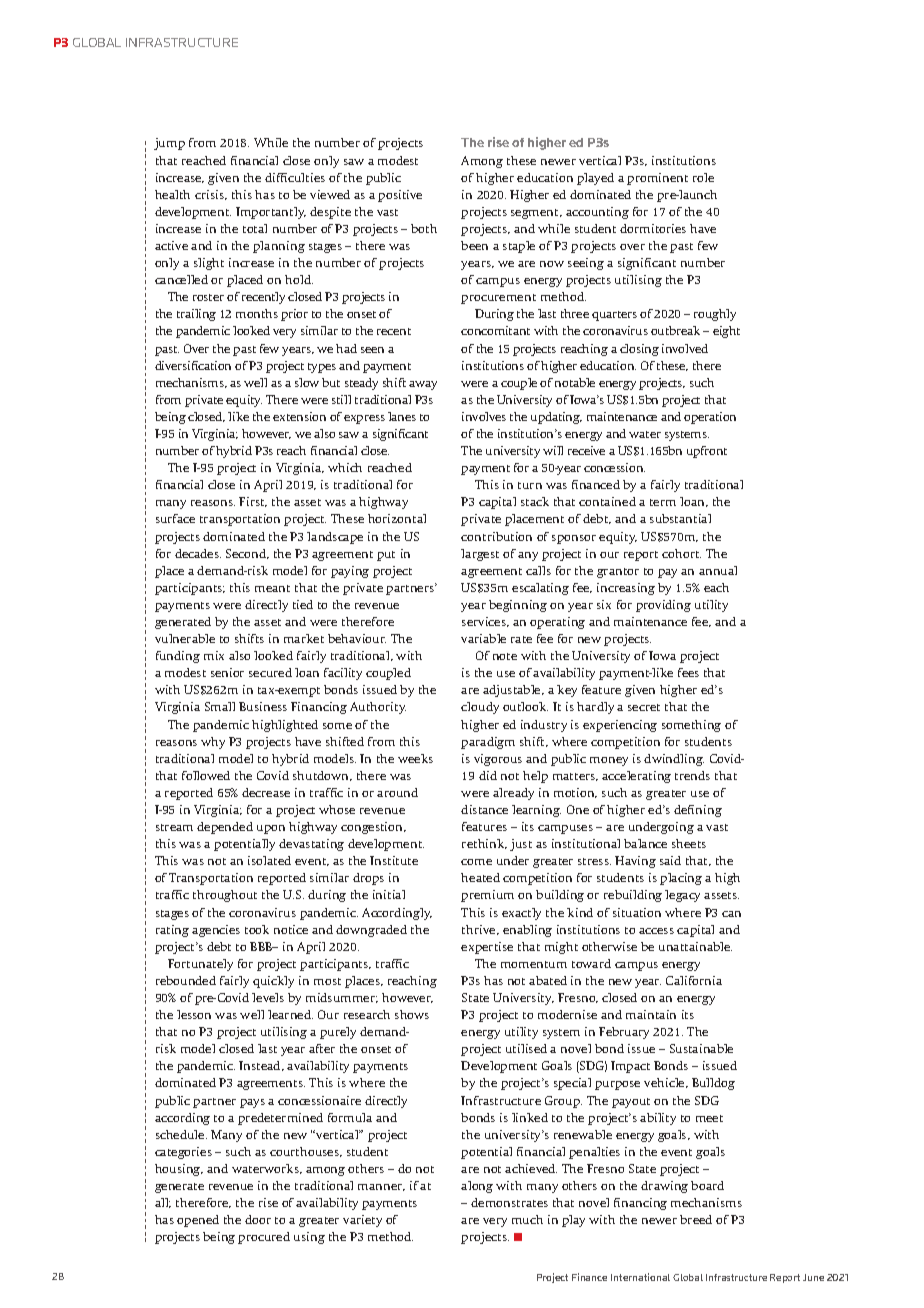 This document has height=1308, width=924. What do you see at coordinates (263, 706) in the document?
I see `Business` at bounding box center [263, 706].
